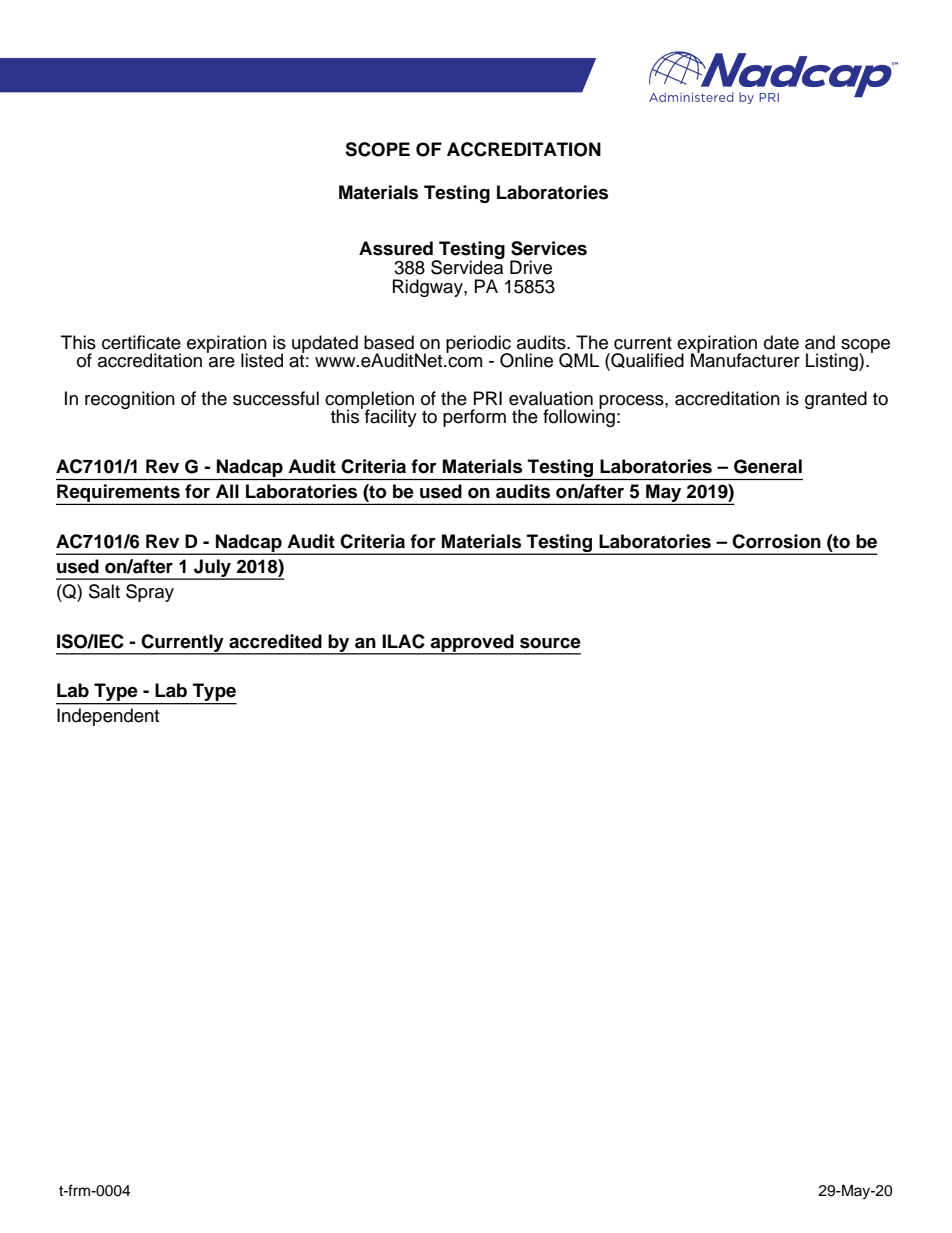  Describe the element at coordinates (549, 248) in the image. I see `Services` at that location.
